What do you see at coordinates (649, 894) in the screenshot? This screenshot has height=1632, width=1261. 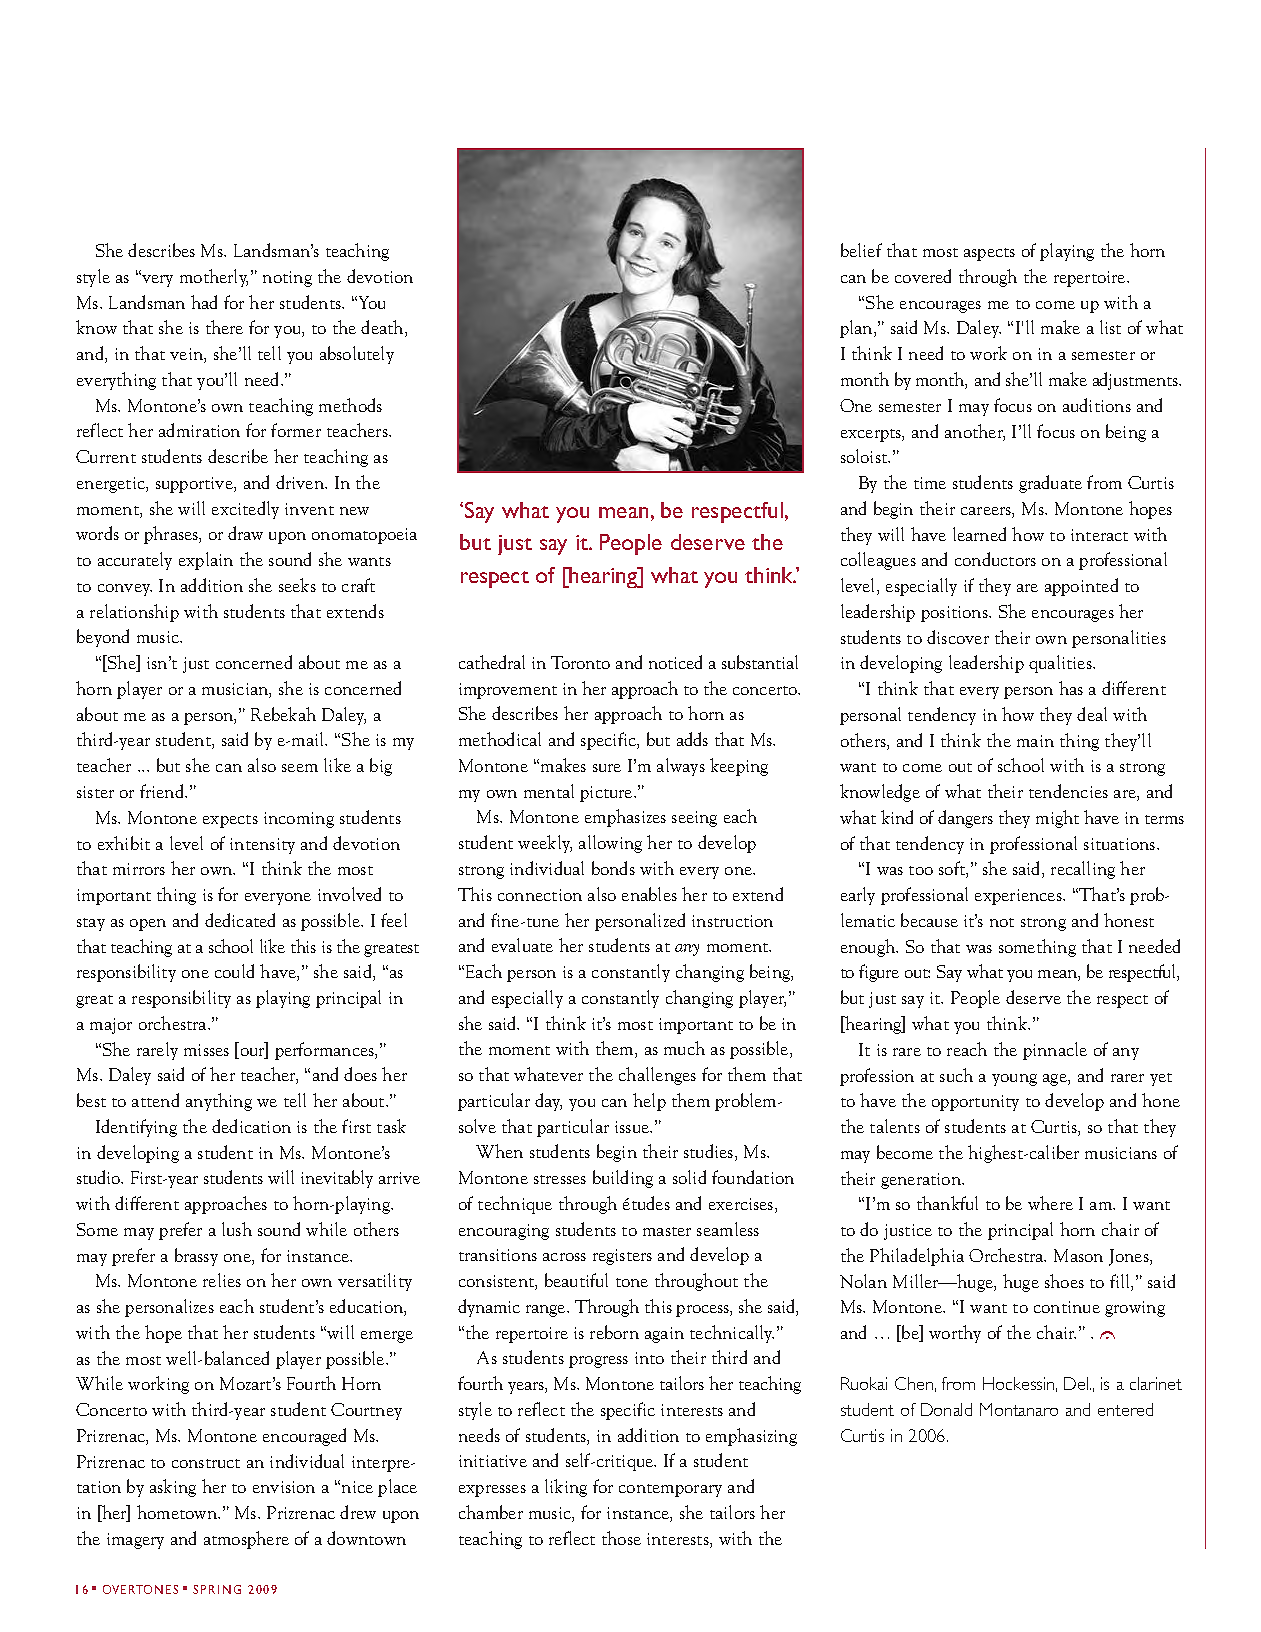 I see `enables` at bounding box center [649, 894].
